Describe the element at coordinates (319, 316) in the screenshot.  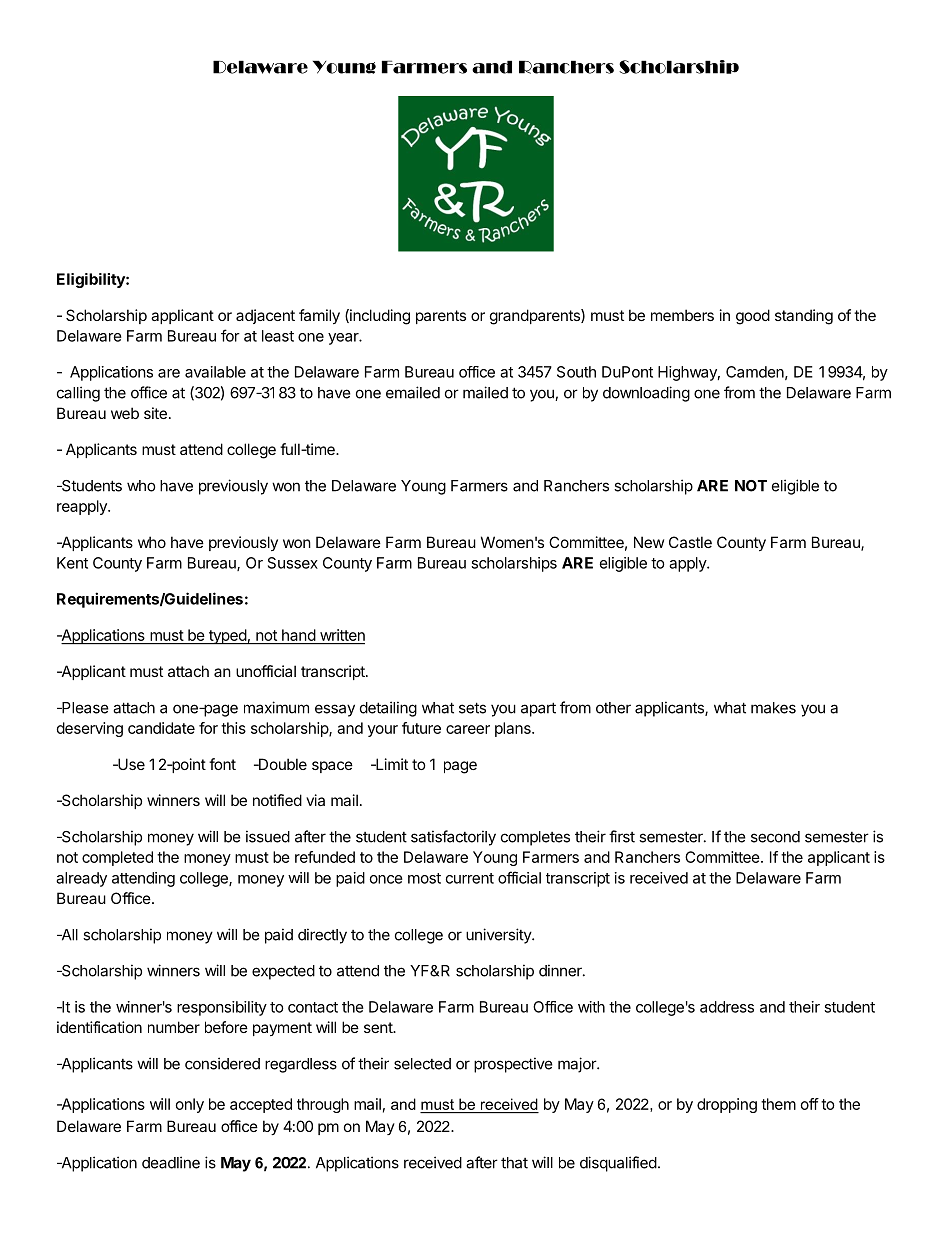
I see `family` at that location.
